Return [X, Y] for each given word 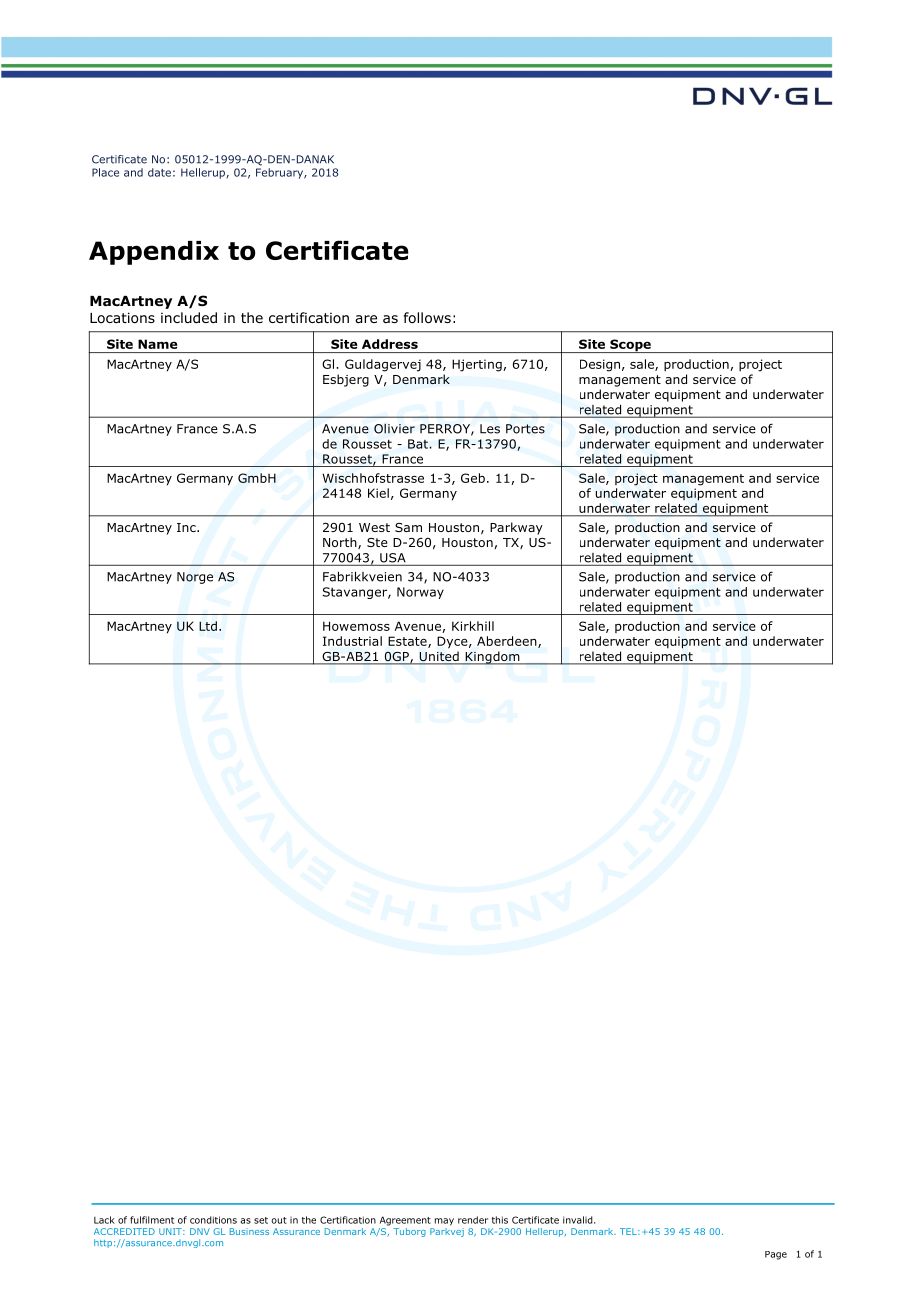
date [159, 172]
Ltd [208, 626]
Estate [408, 642]
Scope [630, 346]
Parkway [516, 528]
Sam [408, 527]
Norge [195, 578]
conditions [213, 1220]
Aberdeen [508, 642]
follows [427, 318]
